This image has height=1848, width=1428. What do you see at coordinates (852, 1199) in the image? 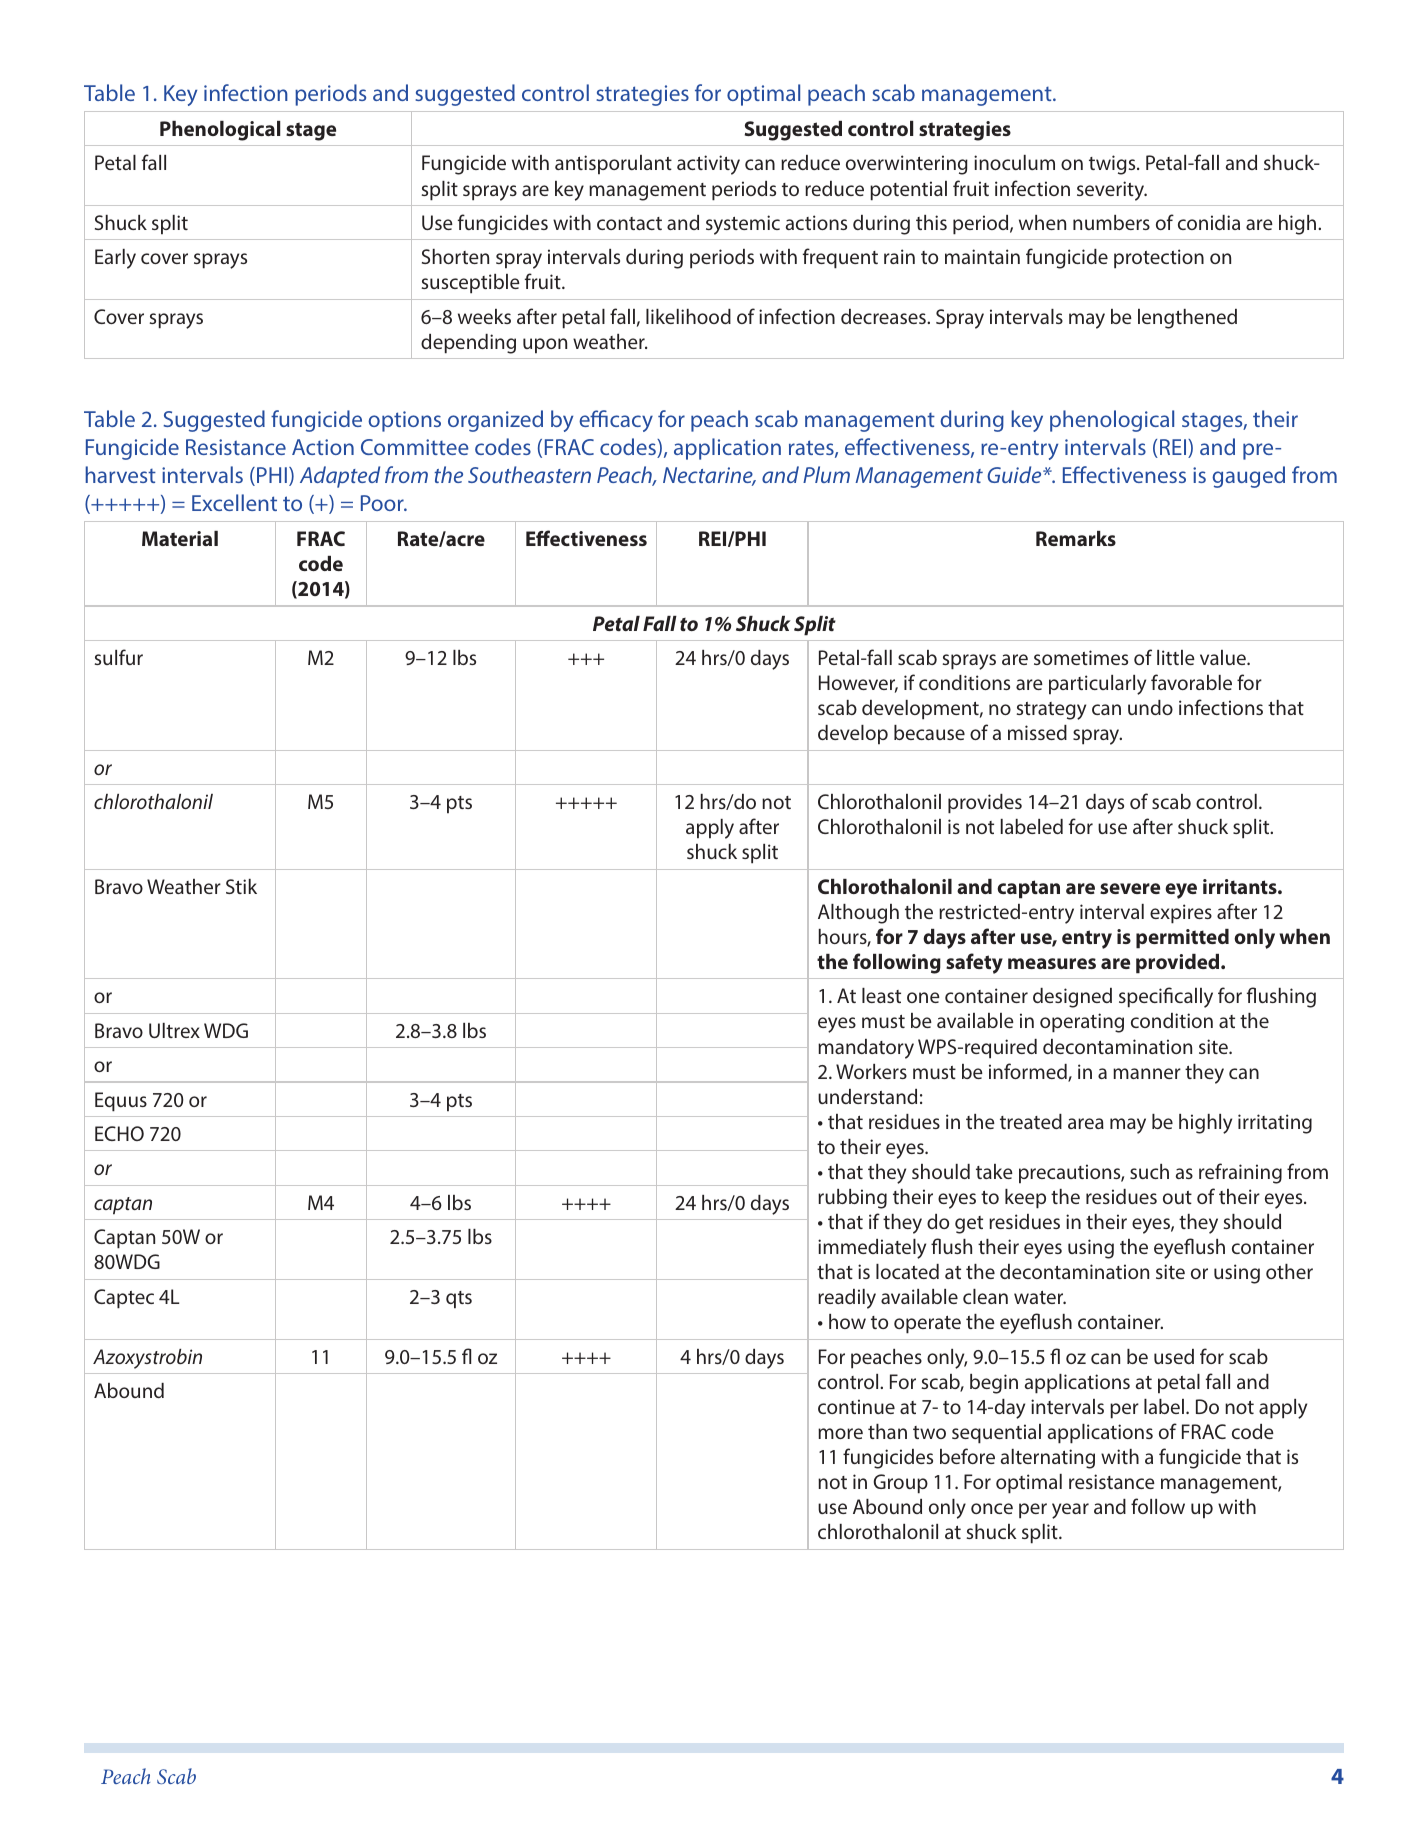
I see `rubbing` at bounding box center [852, 1199].
